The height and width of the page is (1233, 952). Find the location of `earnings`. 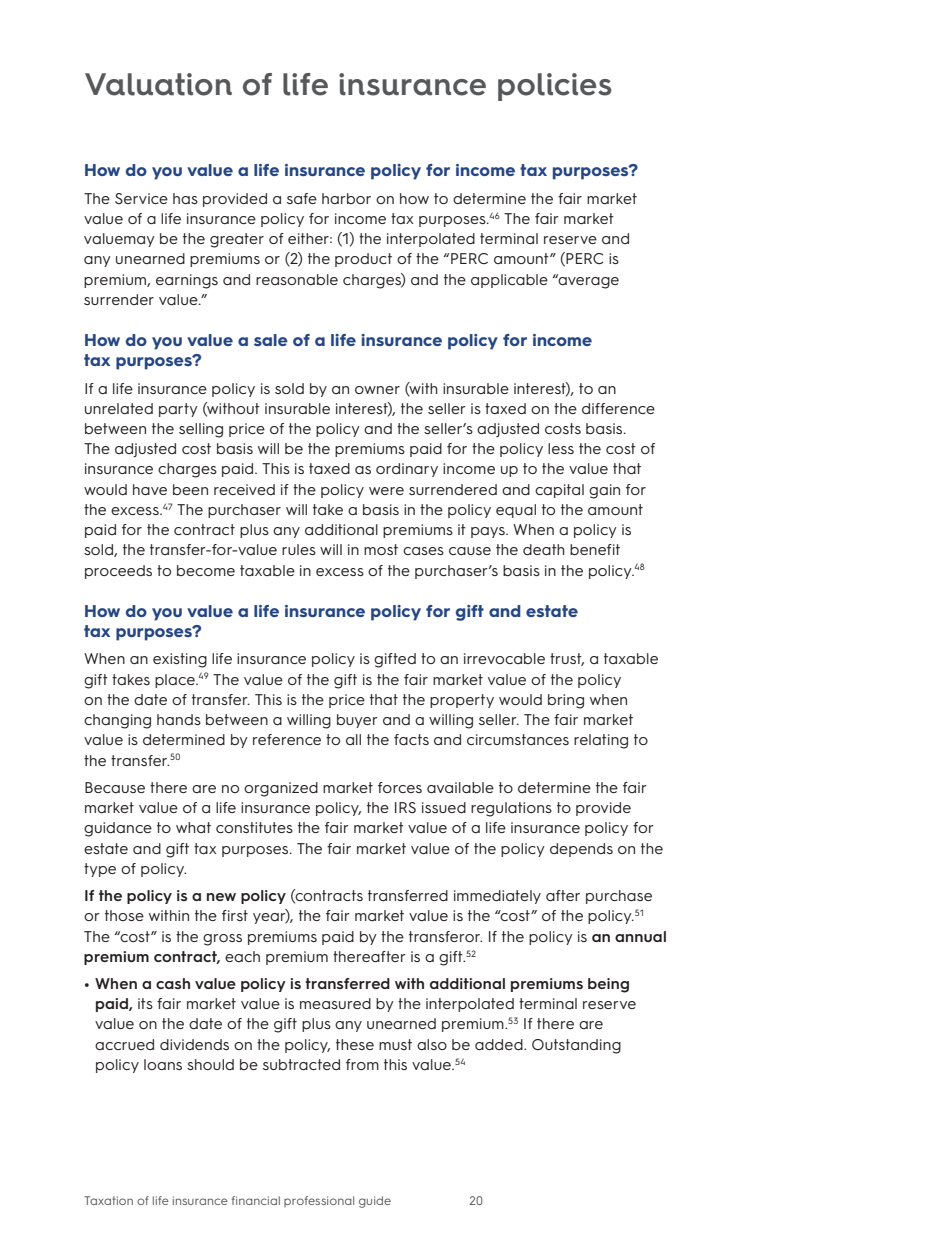

earnings is located at coordinates (187, 281).
